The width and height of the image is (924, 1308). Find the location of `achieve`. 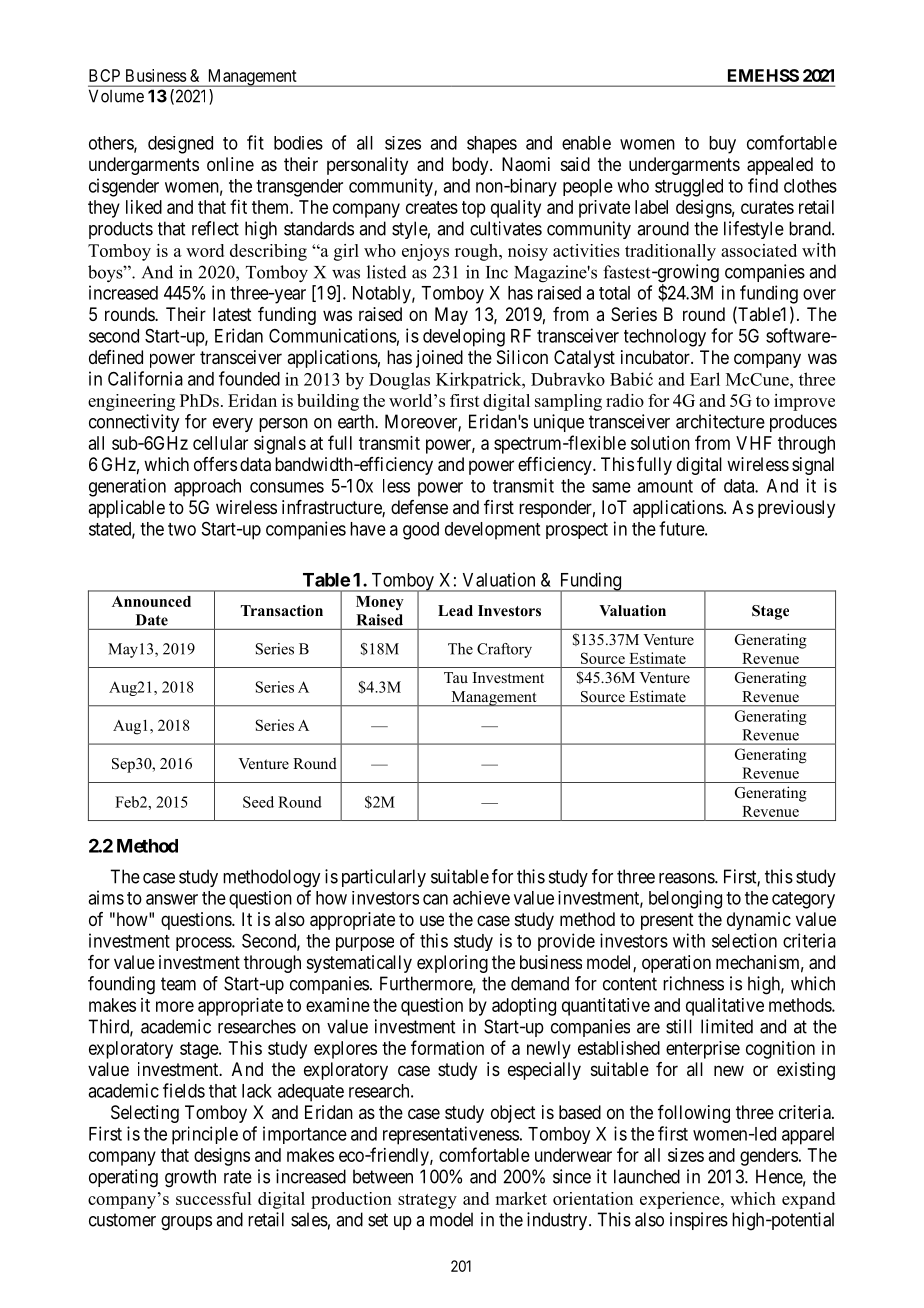

achieve is located at coordinates (481, 898).
